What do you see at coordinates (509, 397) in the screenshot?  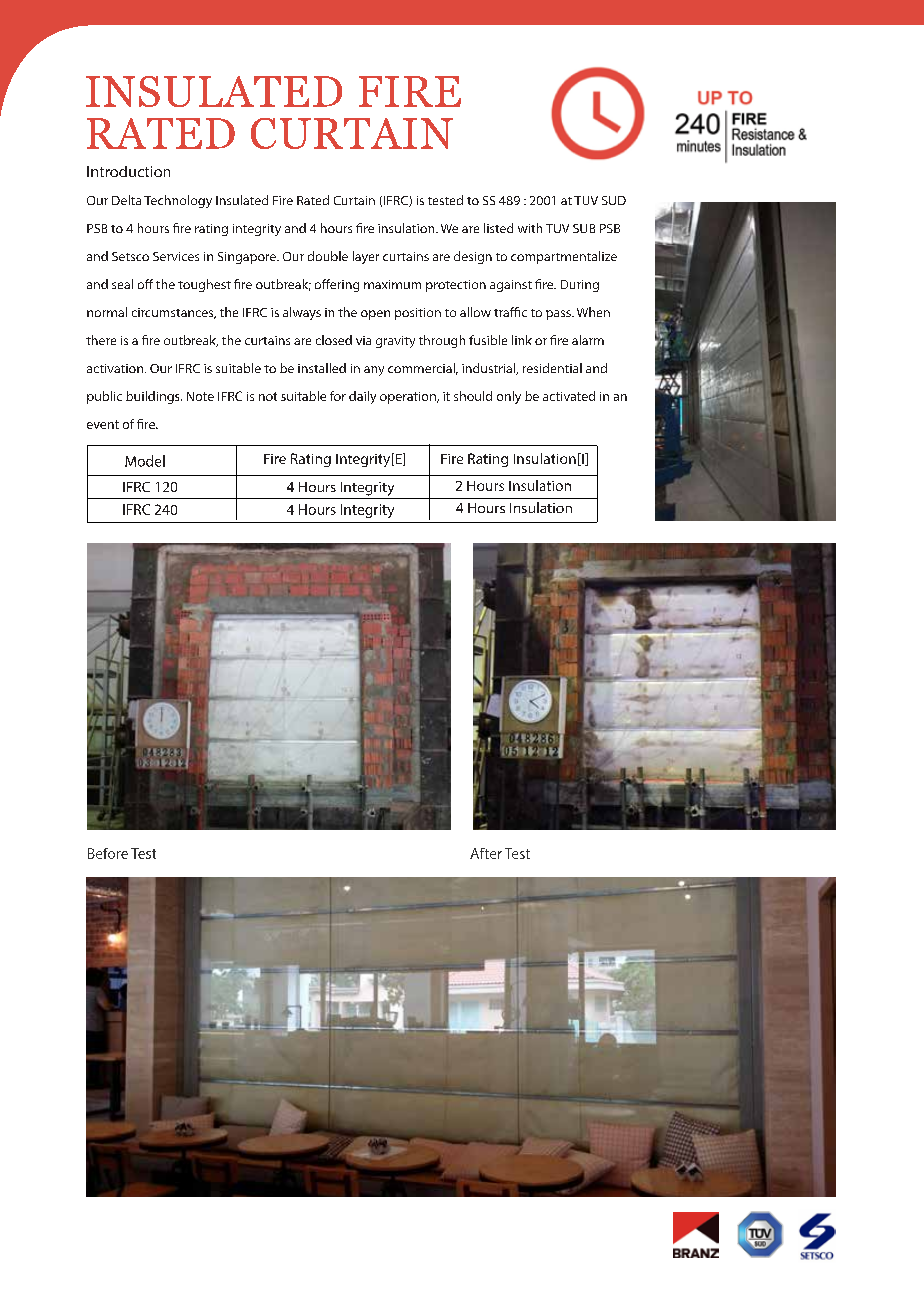 I see `only` at bounding box center [509, 397].
